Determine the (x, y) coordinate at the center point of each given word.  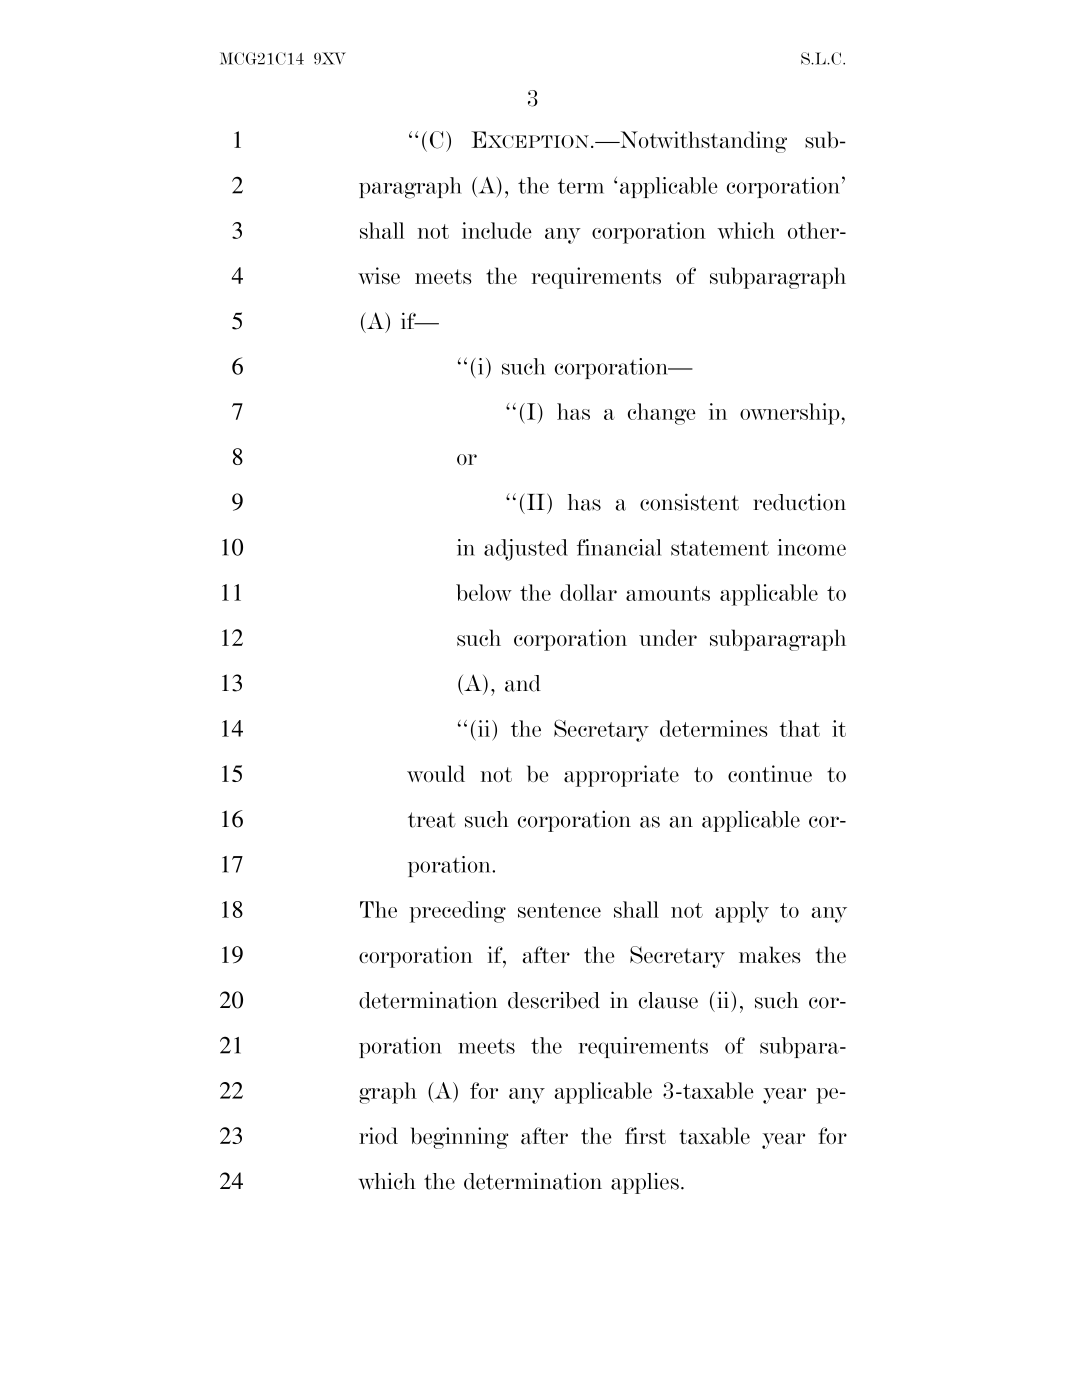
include (497, 230)
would (436, 773)
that (799, 728)
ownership (791, 414)
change (662, 414)
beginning (459, 1138)
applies (645, 1183)
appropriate (621, 776)
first (645, 1135)
